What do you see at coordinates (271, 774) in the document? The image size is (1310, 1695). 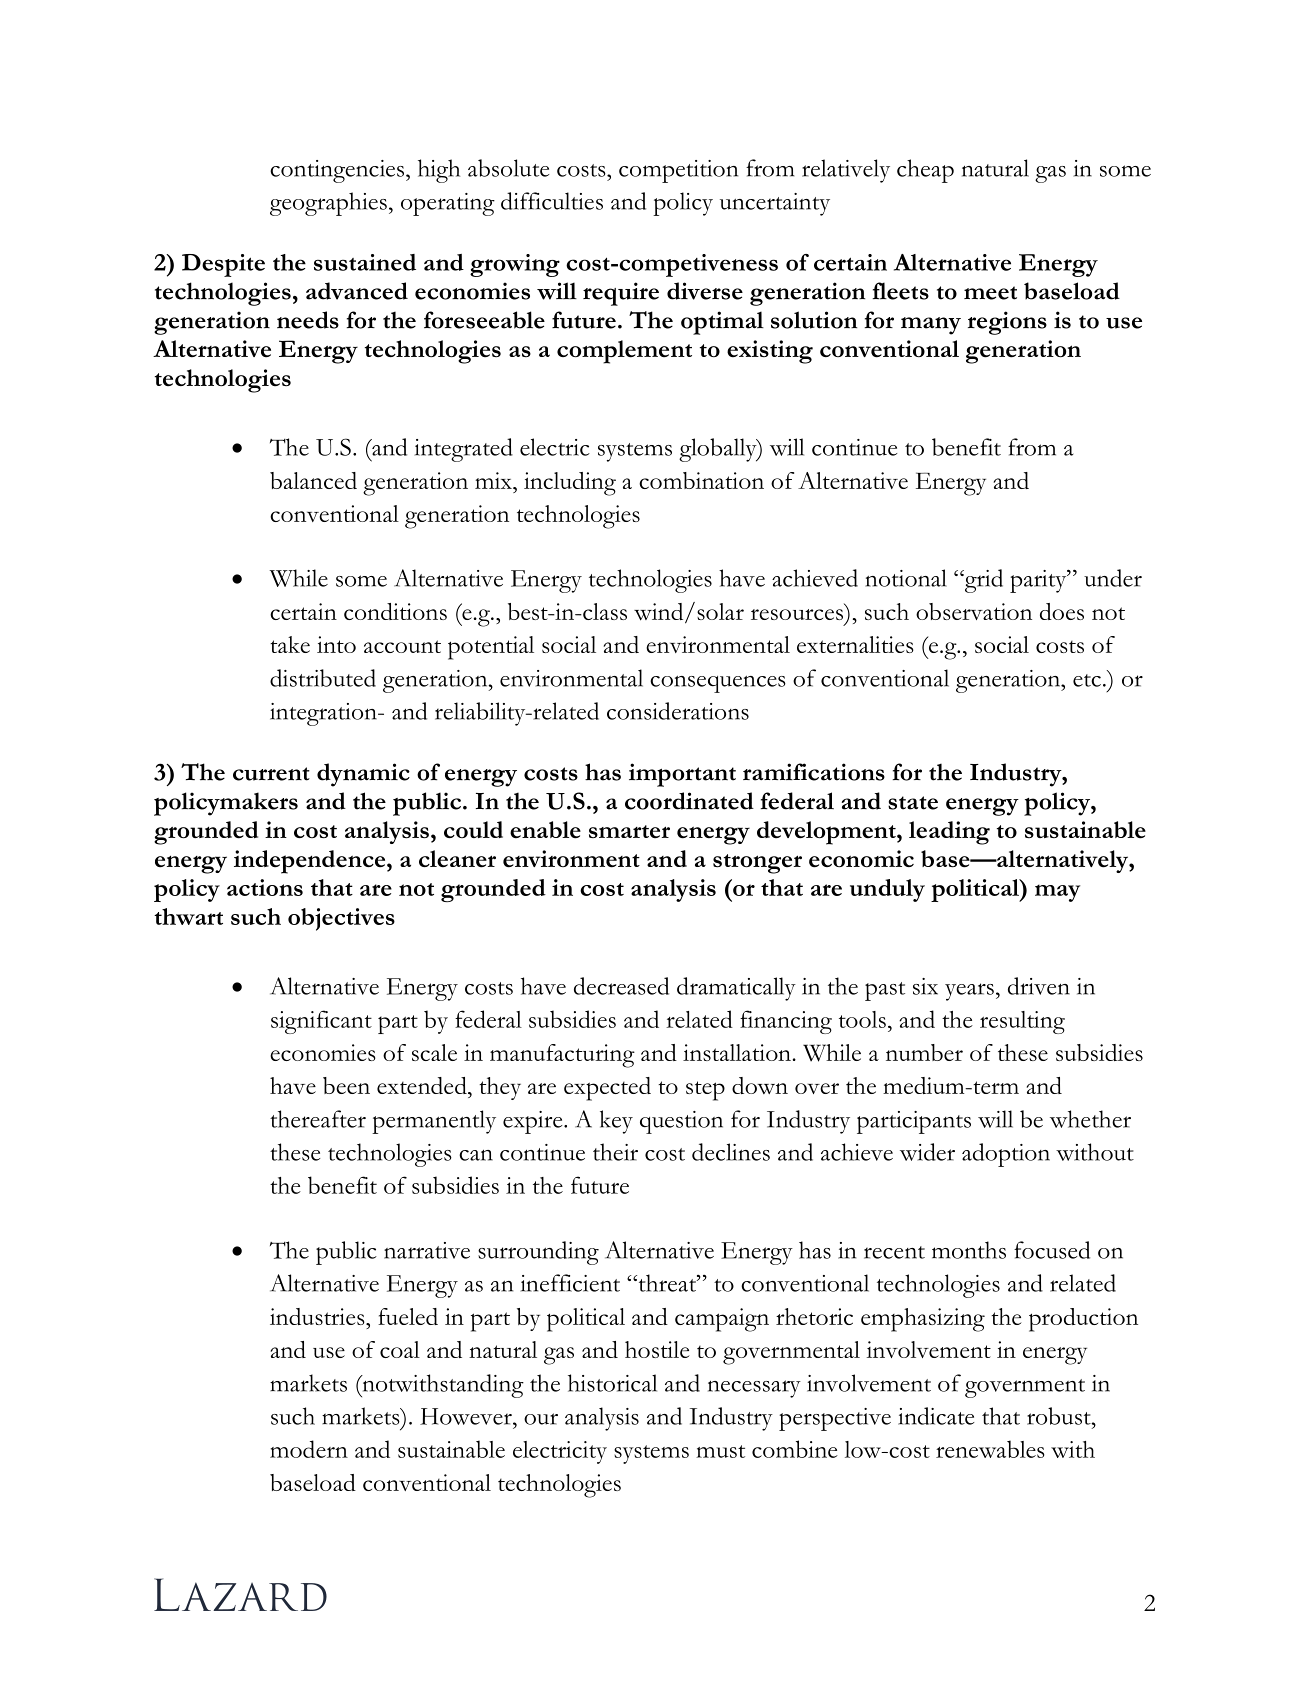 I see `current` at bounding box center [271, 774].
